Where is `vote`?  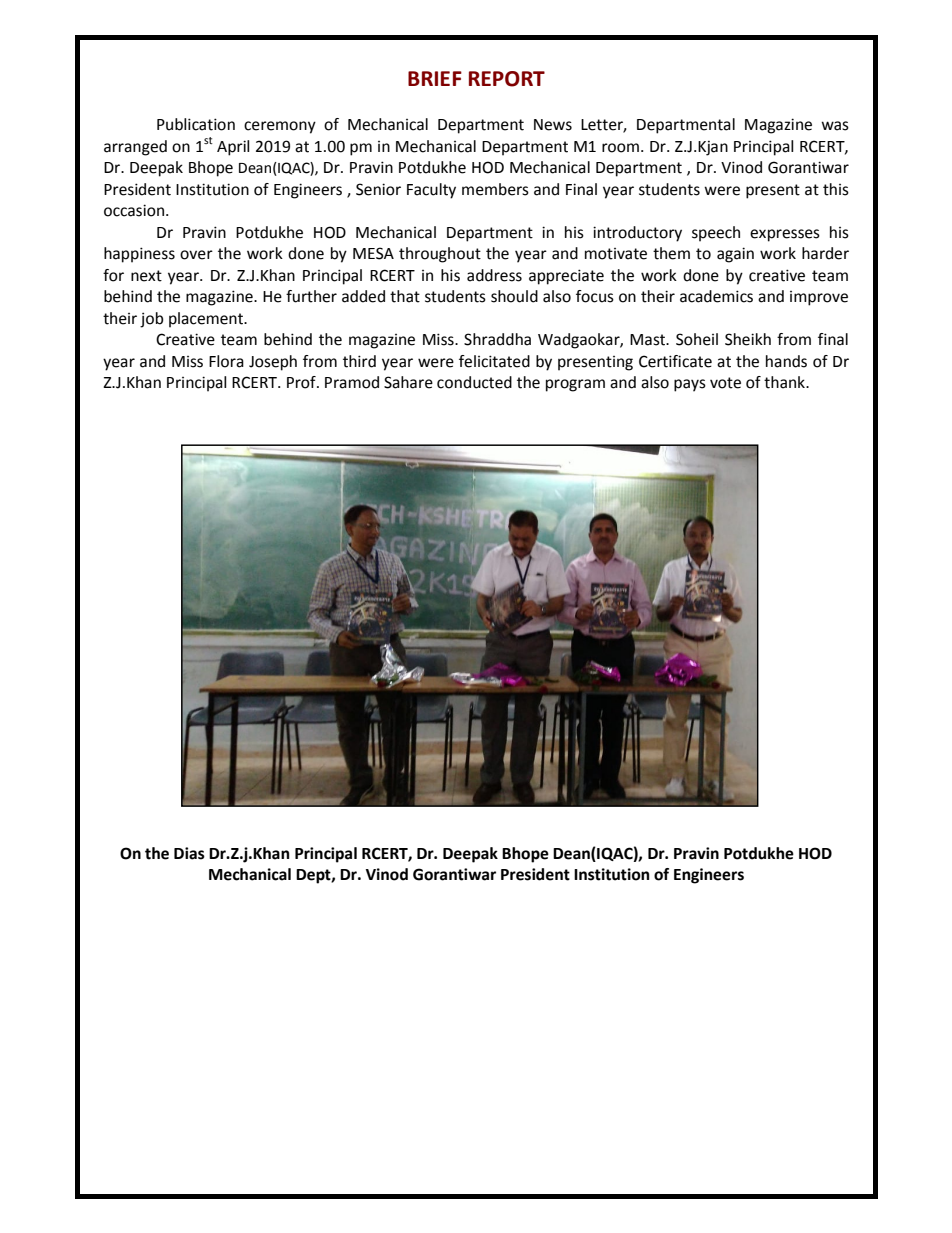
vote is located at coordinates (725, 383).
